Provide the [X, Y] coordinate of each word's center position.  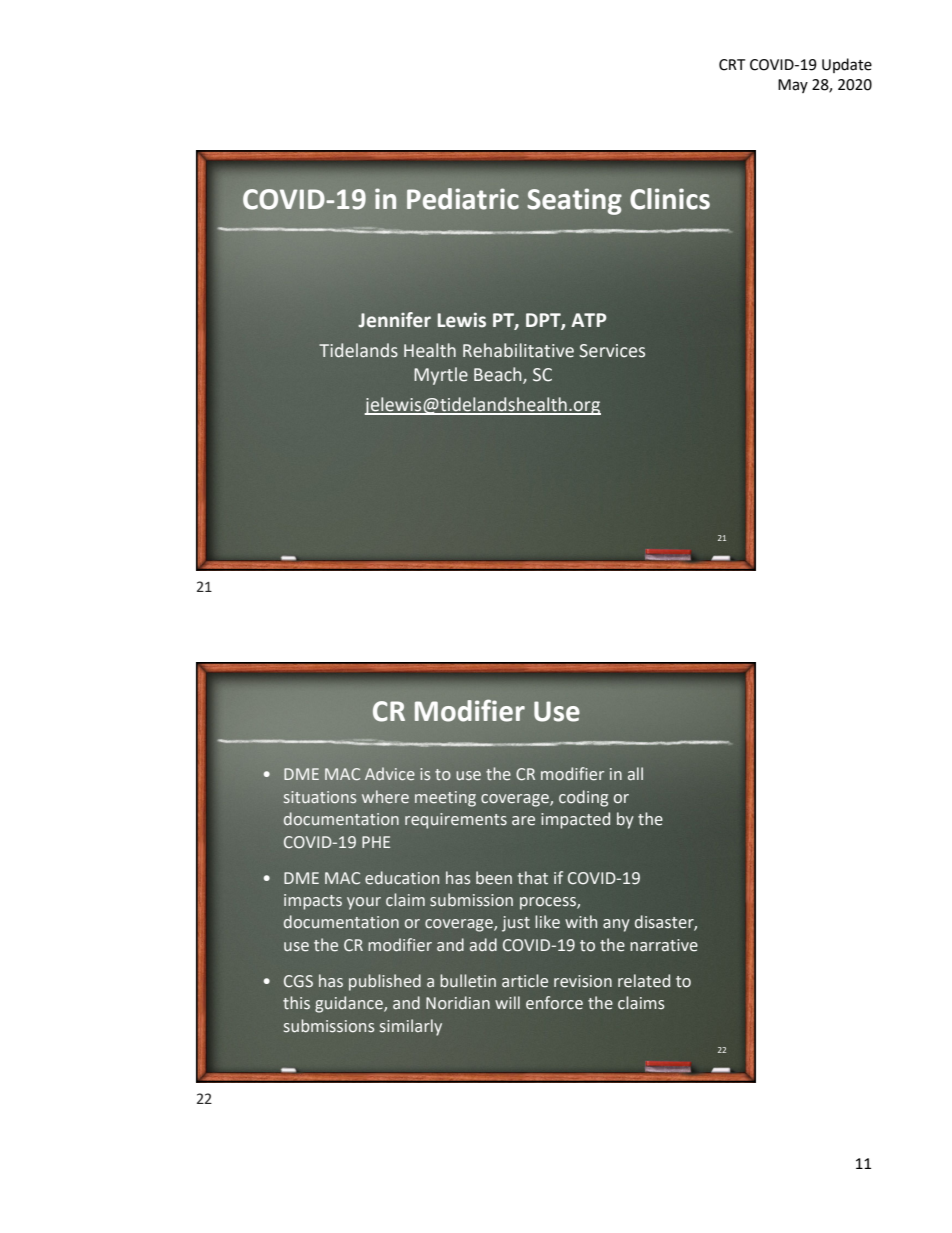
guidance [350, 1004]
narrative [664, 945]
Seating [574, 201]
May [793, 86]
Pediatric [463, 199]
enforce [554, 1003]
